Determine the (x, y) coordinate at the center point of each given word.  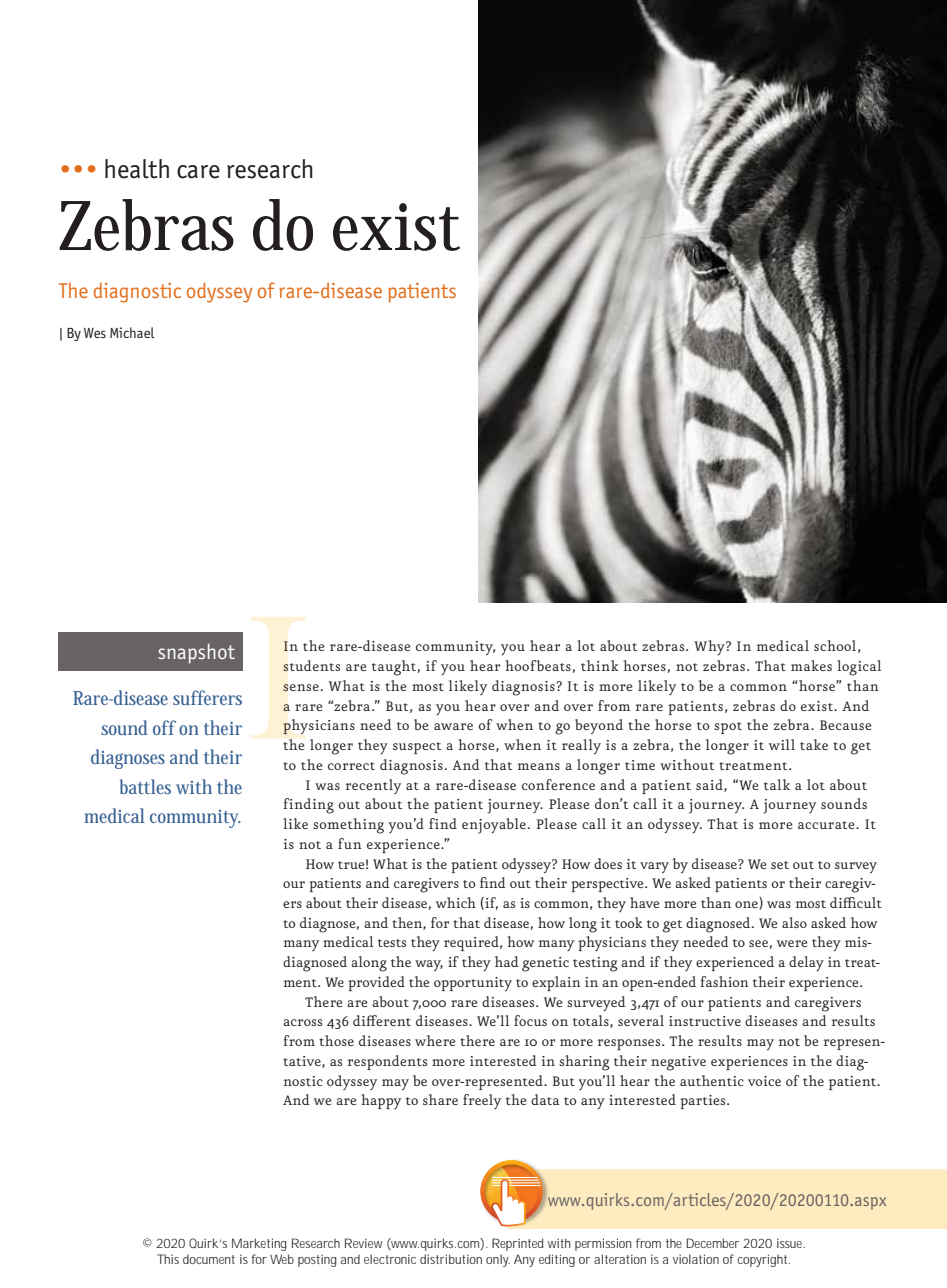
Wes (95, 333)
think (600, 665)
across (302, 1022)
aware (453, 726)
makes (811, 665)
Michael (132, 332)
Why (710, 647)
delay (806, 963)
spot (728, 728)
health (137, 169)
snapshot (196, 653)
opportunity (473, 984)
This (168, 1259)
